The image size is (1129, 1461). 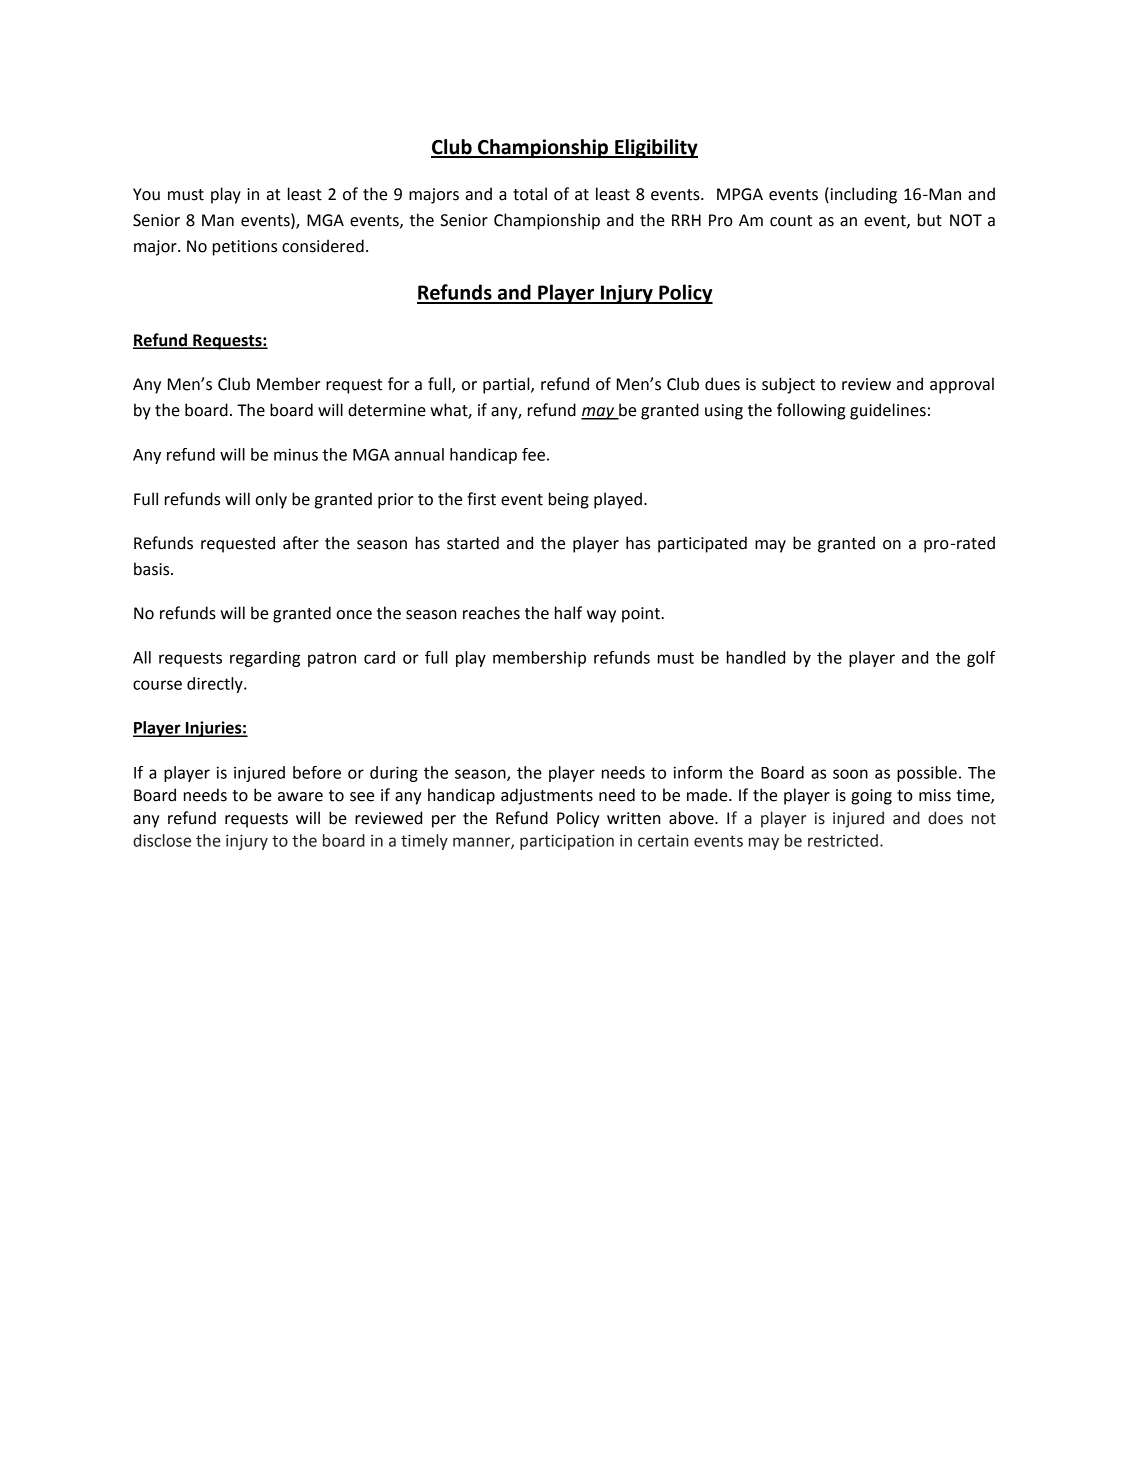 What do you see at coordinates (530, 194) in the document?
I see `total` at bounding box center [530, 194].
